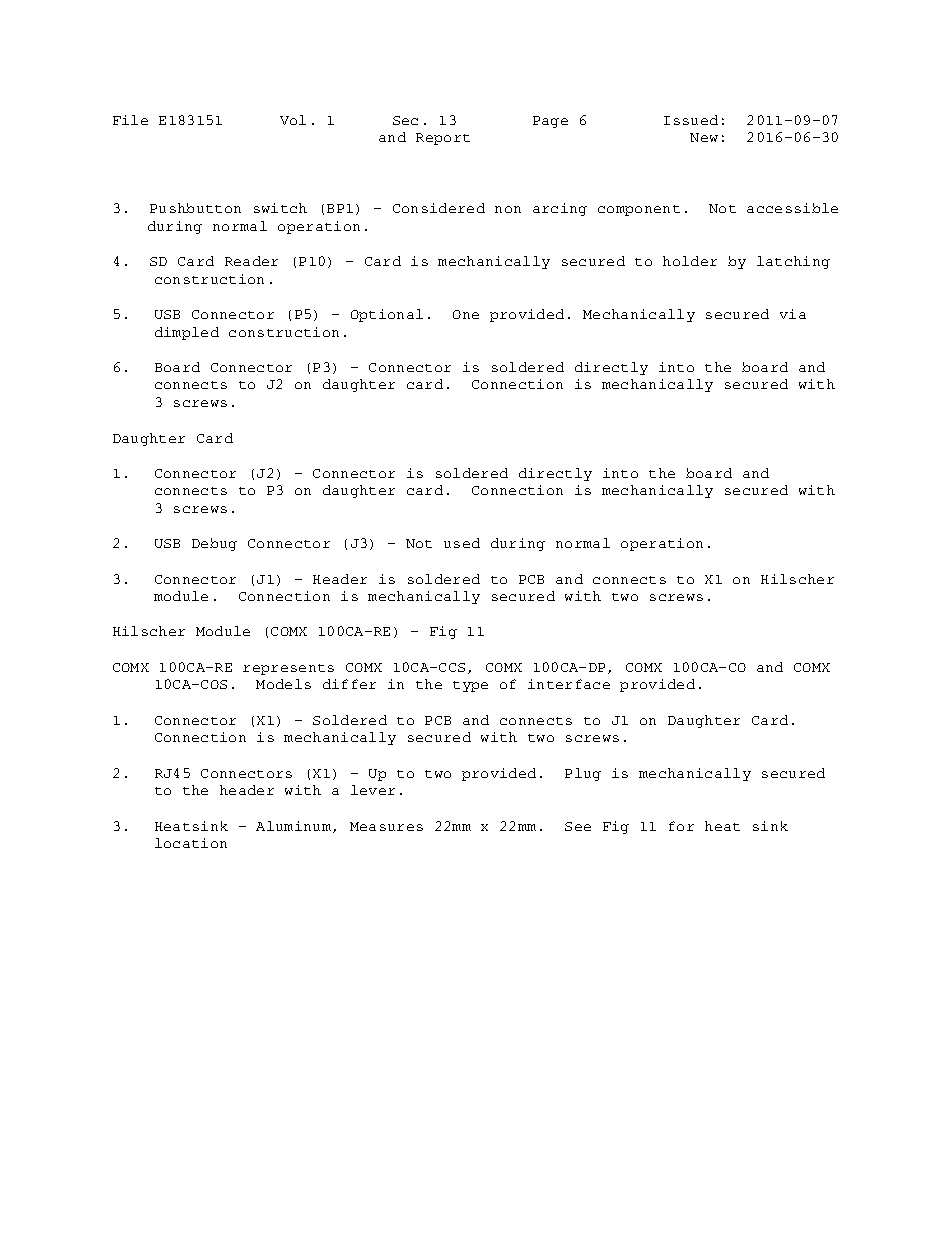  I want to click on for, so click(681, 826).
